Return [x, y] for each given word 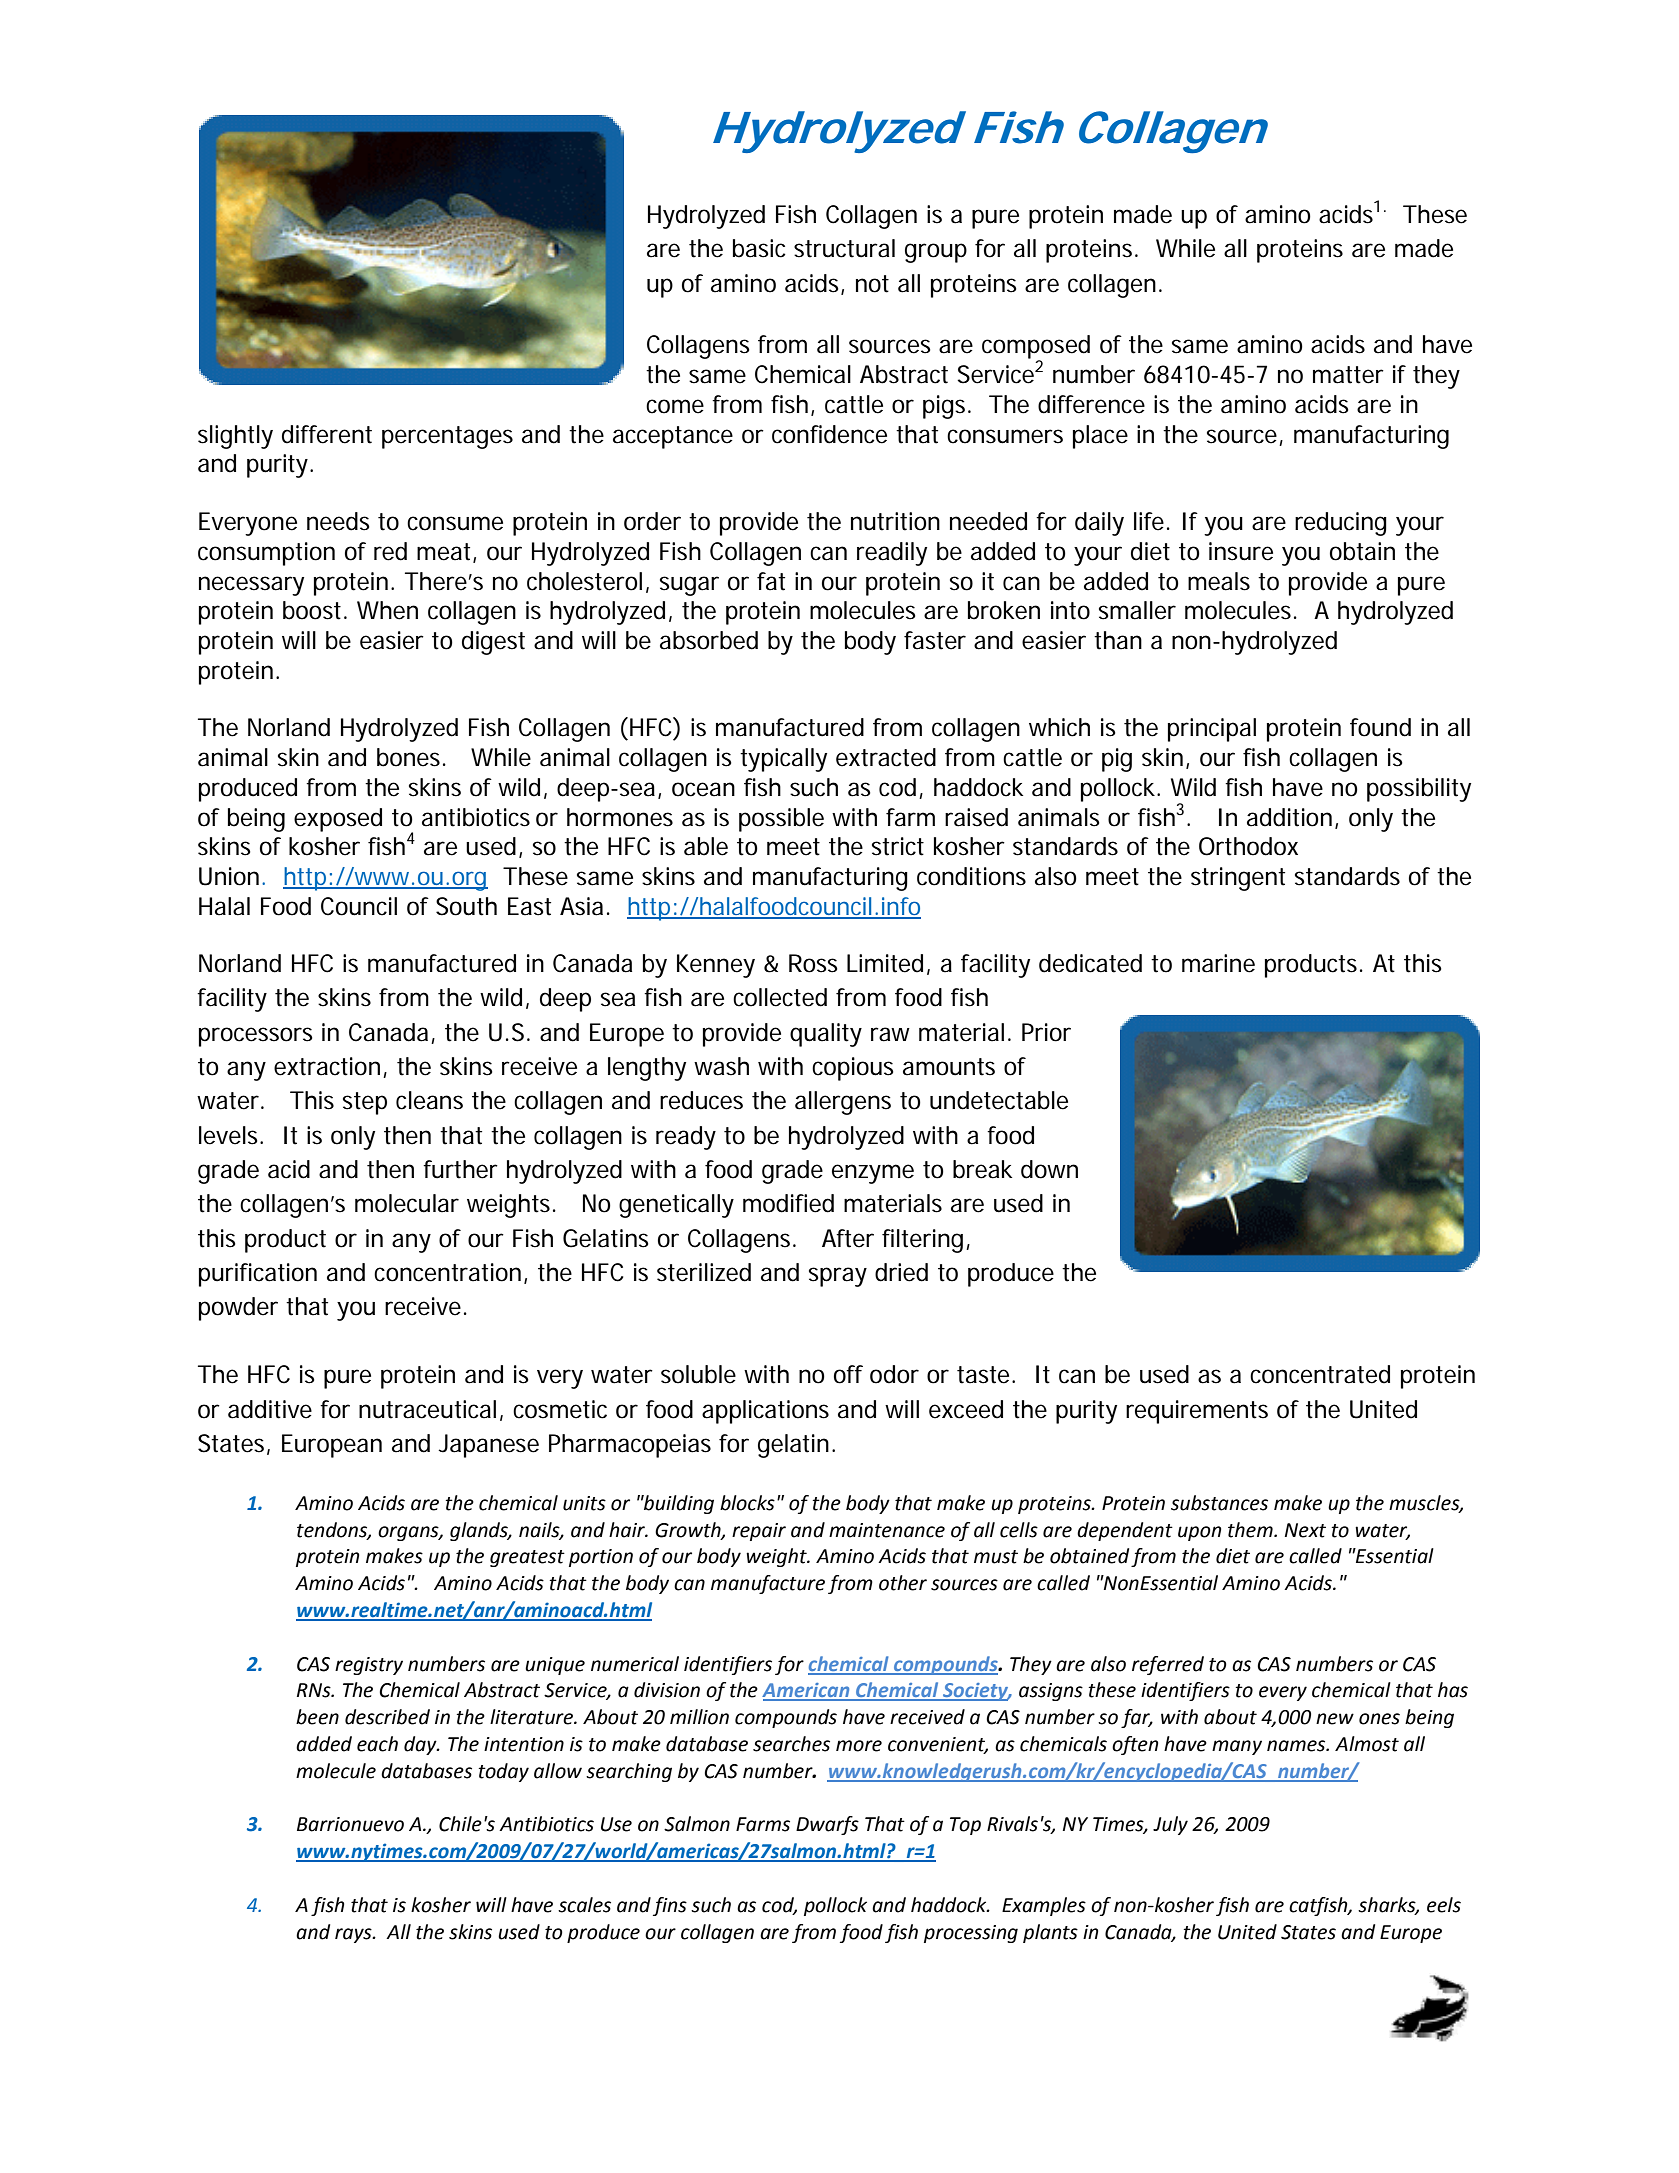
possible [781, 820]
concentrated [1320, 1374]
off [848, 1374]
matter [1348, 375]
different [327, 434]
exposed [338, 820]
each [377, 1744]
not [872, 284]
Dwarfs [827, 1825]
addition [1289, 817]
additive [270, 1409]
